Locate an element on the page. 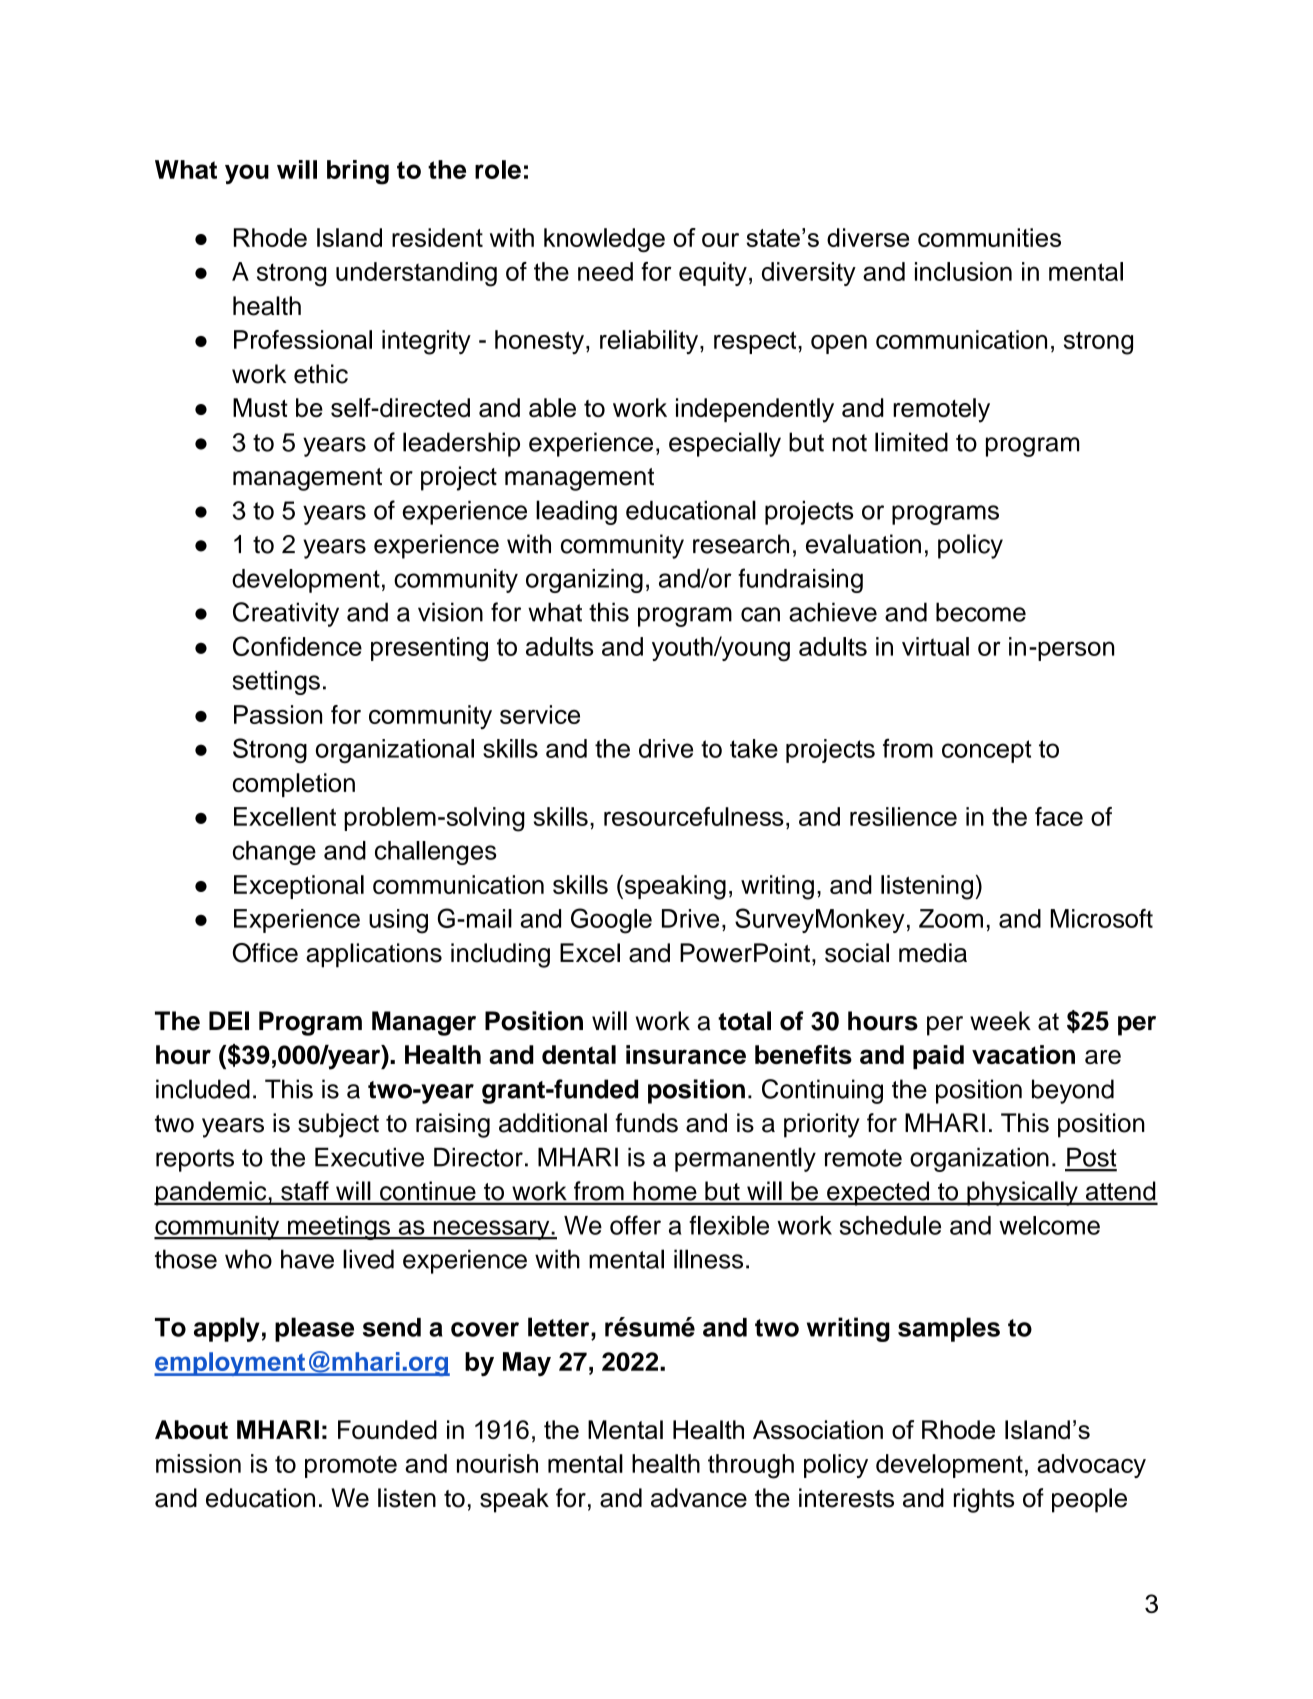 This image has height=1699, width=1313. knowledge is located at coordinates (604, 240).
